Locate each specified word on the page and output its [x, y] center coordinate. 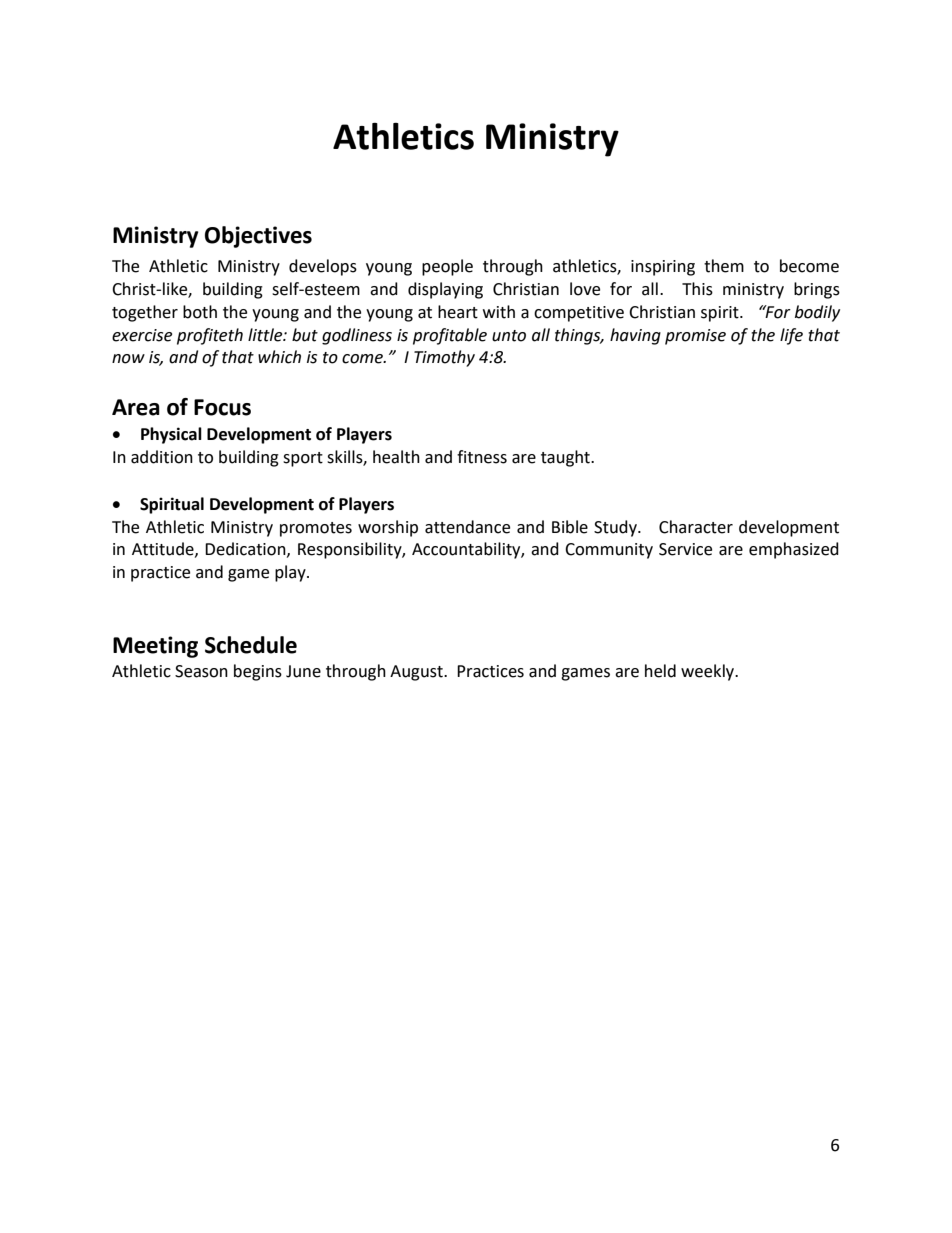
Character [696, 527]
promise [695, 337]
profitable [450, 336]
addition [162, 457]
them [724, 266]
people [447, 267]
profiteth [210, 336]
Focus [222, 407]
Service [685, 549]
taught [566, 458]
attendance [467, 527]
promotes [316, 529]
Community [609, 551]
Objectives [258, 237]
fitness [482, 457]
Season [201, 671]
